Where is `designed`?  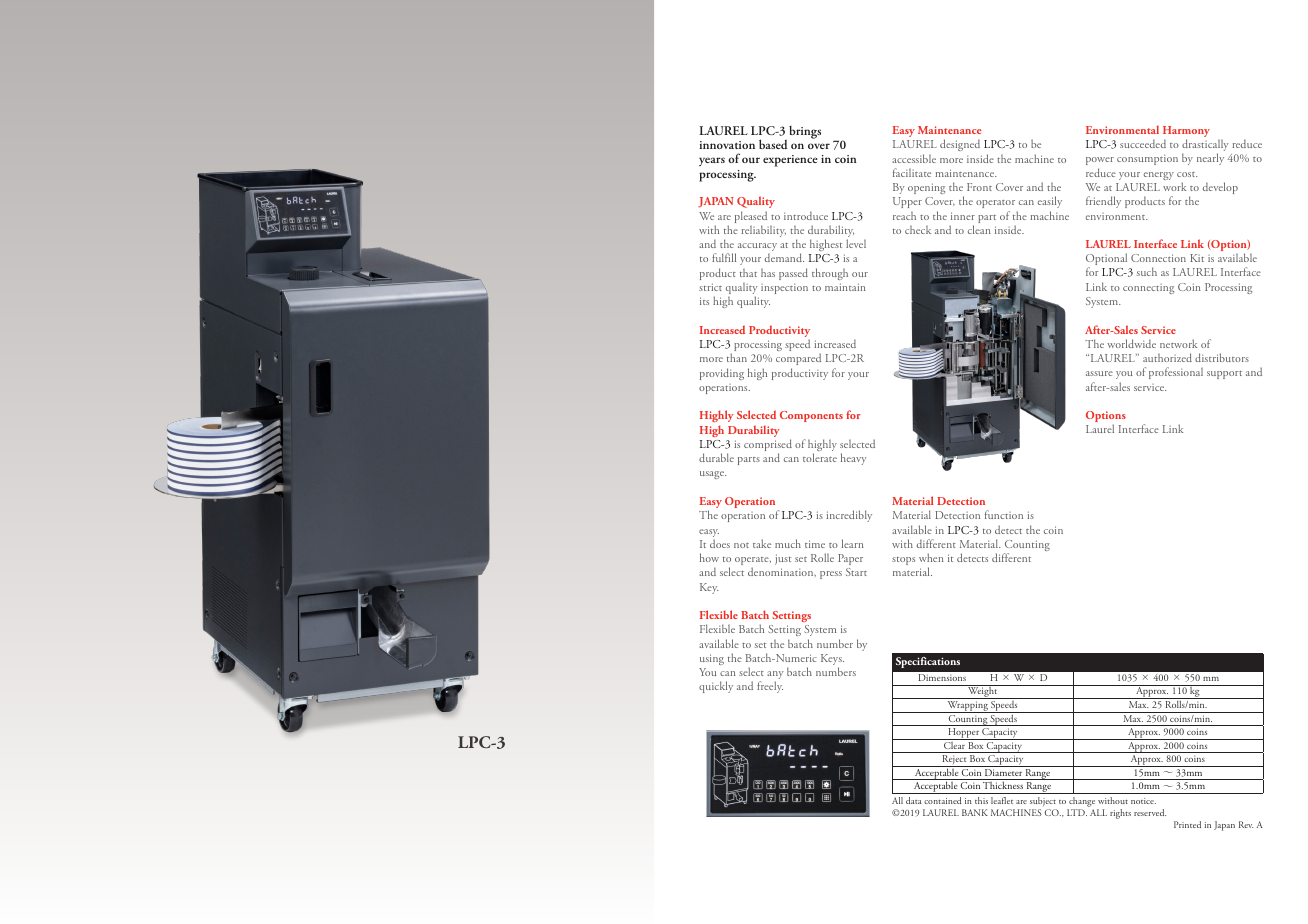
designed is located at coordinates (960, 145).
